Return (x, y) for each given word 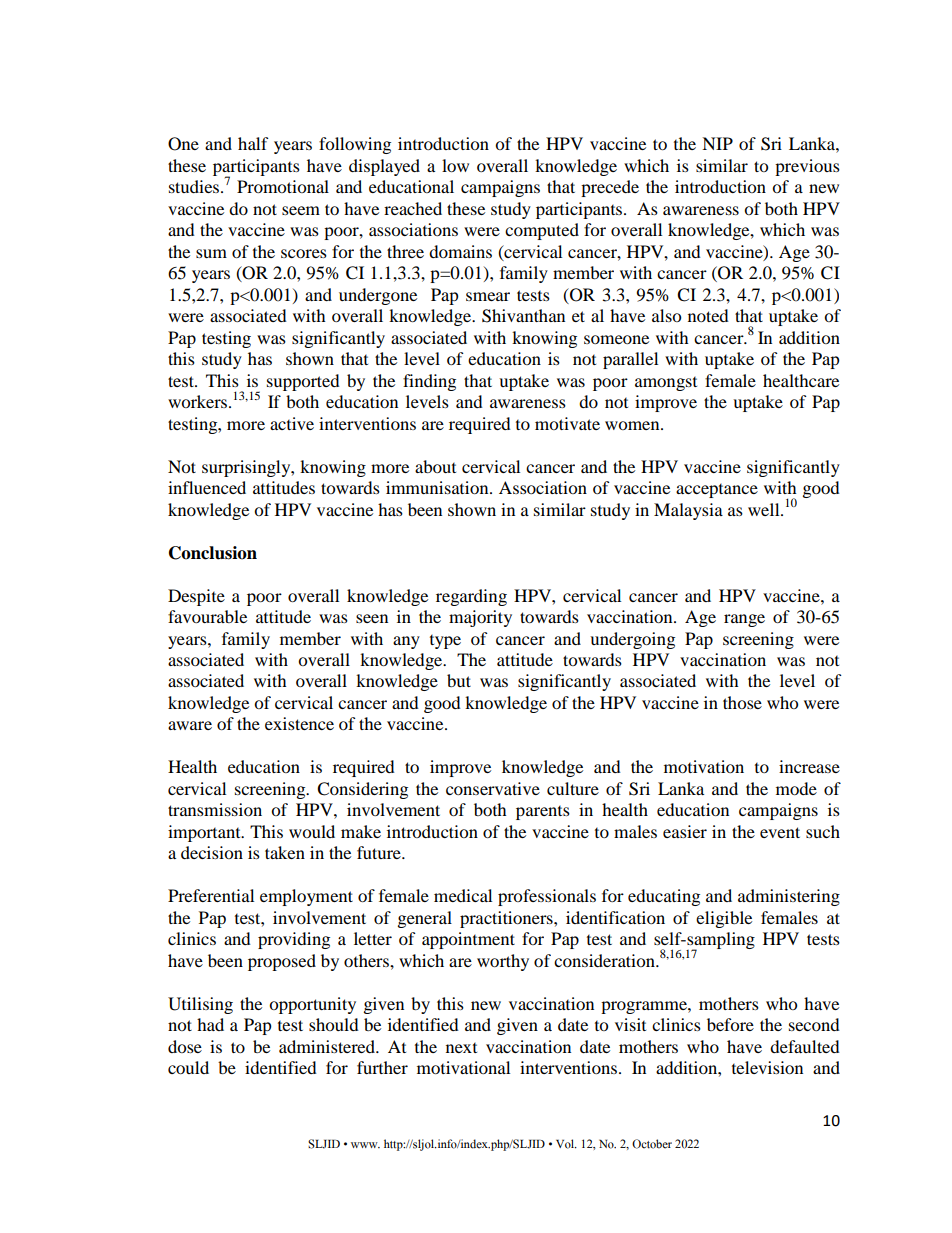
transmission (215, 809)
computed (542, 231)
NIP (717, 143)
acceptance (717, 491)
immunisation (438, 487)
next (461, 1048)
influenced (207, 487)
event (780, 832)
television (767, 1067)
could (188, 1067)
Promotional (283, 186)
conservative (493, 788)
